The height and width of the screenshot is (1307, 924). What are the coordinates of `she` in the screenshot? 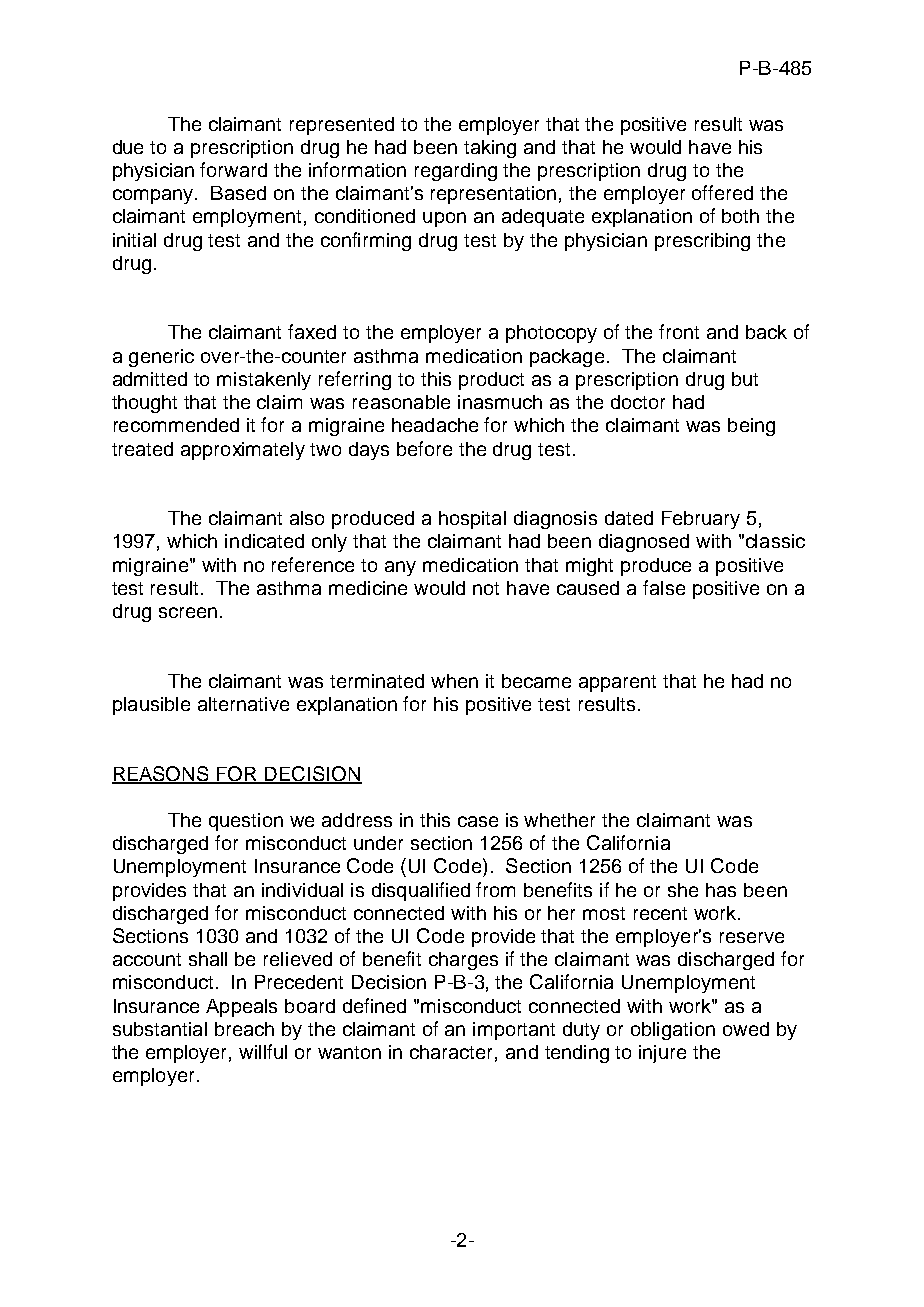 It's located at (683, 890).
